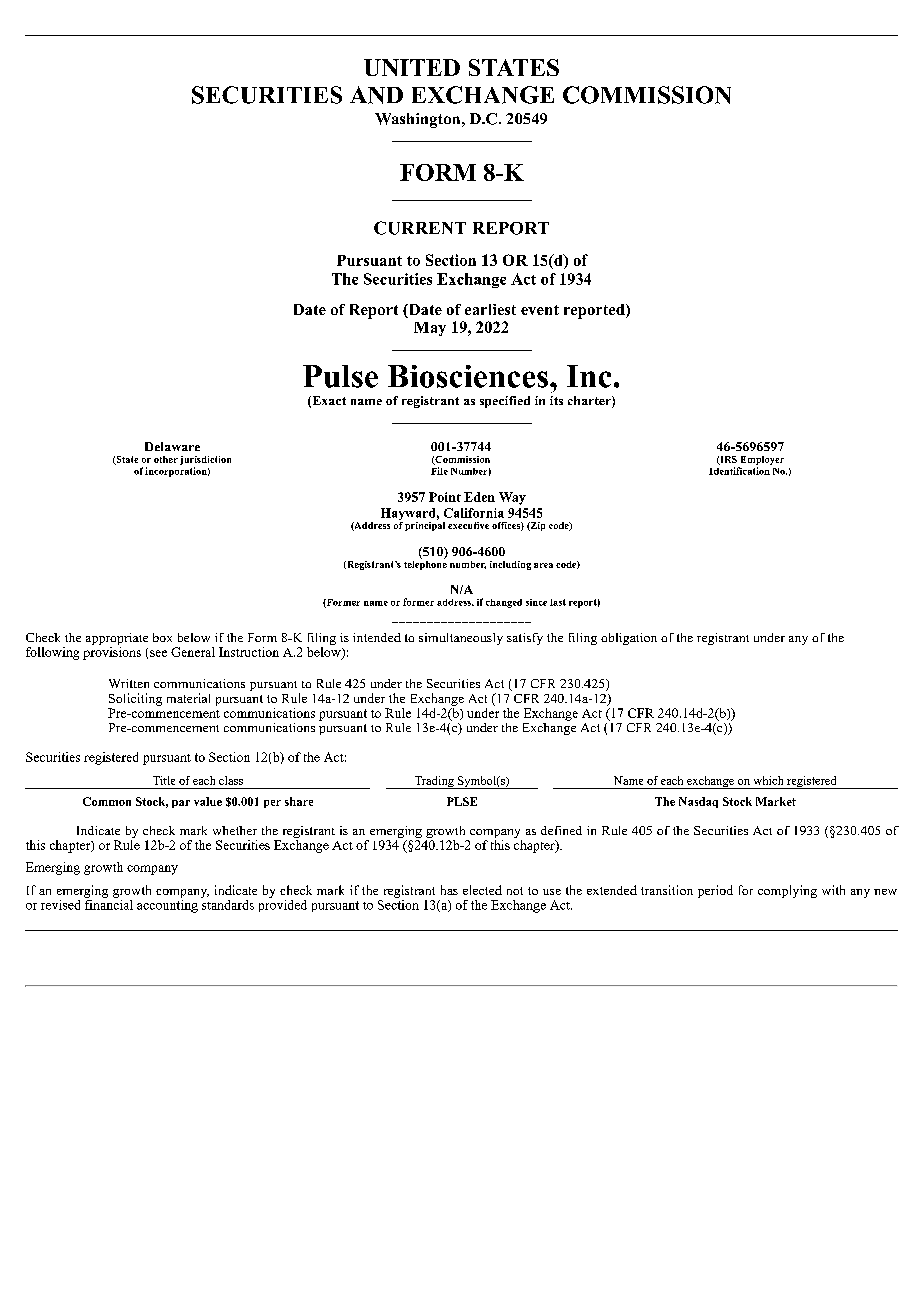  I want to click on CURRENT, so click(420, 228).
